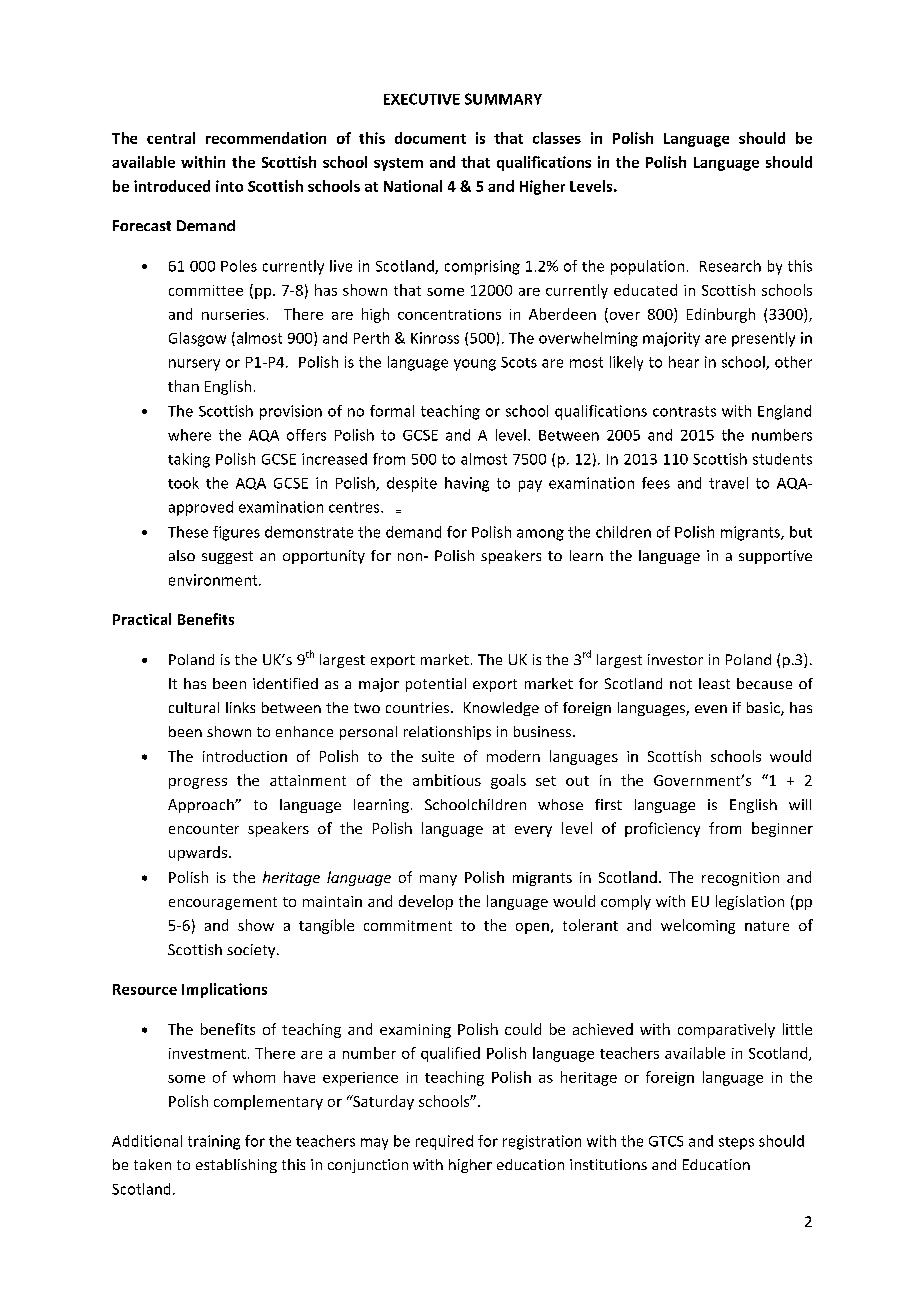  What do you see at coordinates (557, 138) in the screenshot?
I see `classes` at bounding box center [557, 138].
